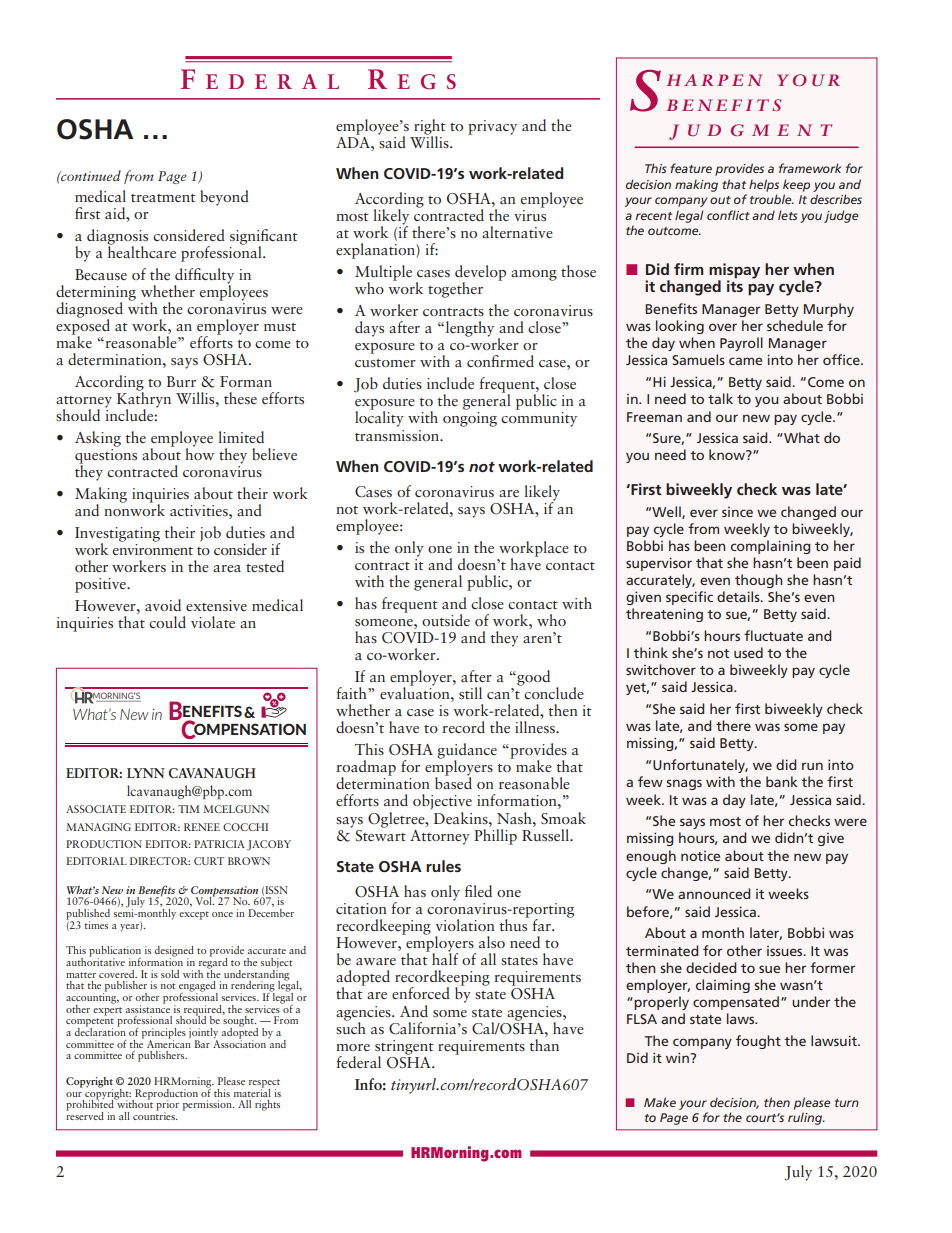  What do you see at coordinates (781, 781) in the document?
I see `bank` at bounding box center [781, 781].
